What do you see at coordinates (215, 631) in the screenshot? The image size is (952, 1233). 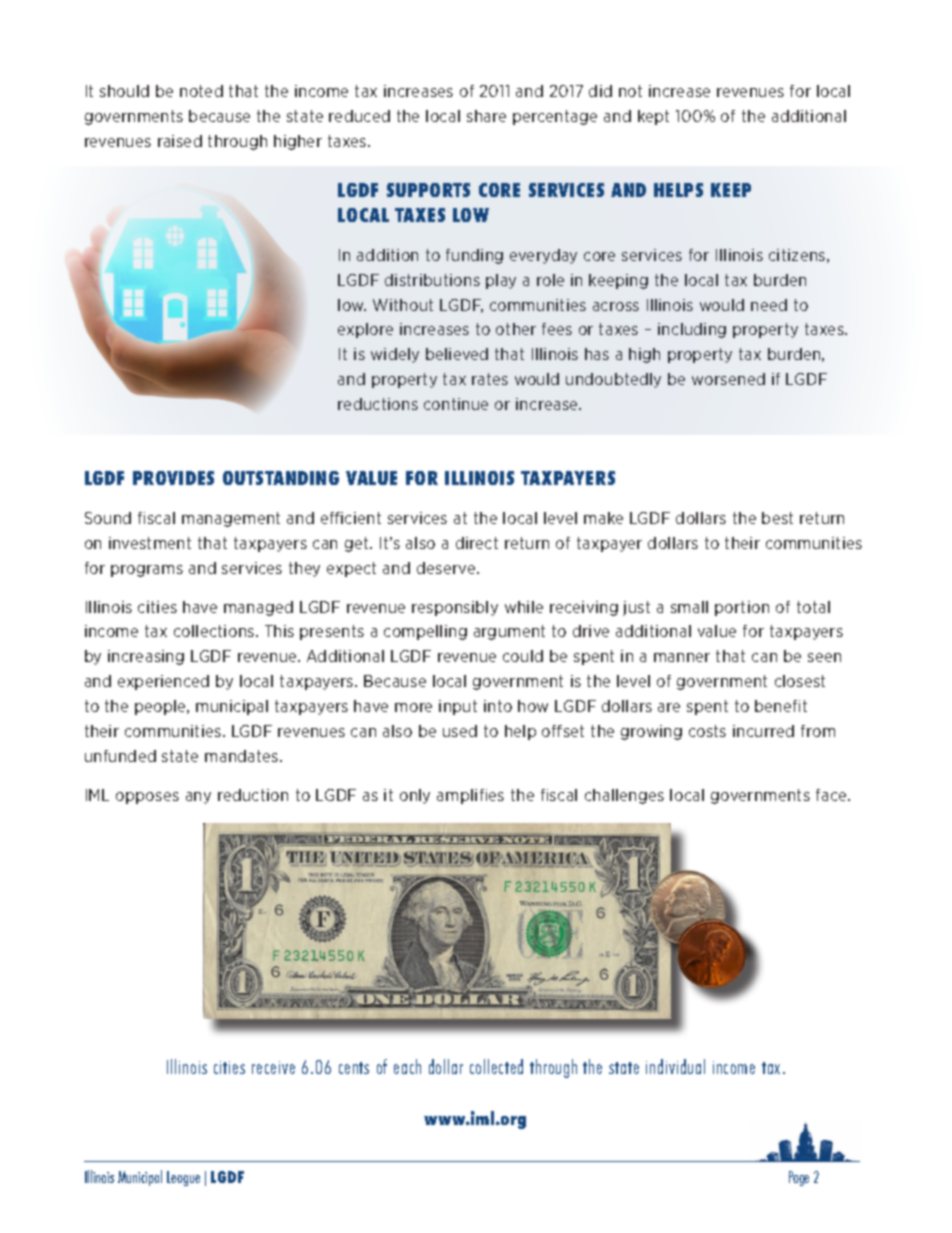 I see `collections` at bounding box center [215, 631].
